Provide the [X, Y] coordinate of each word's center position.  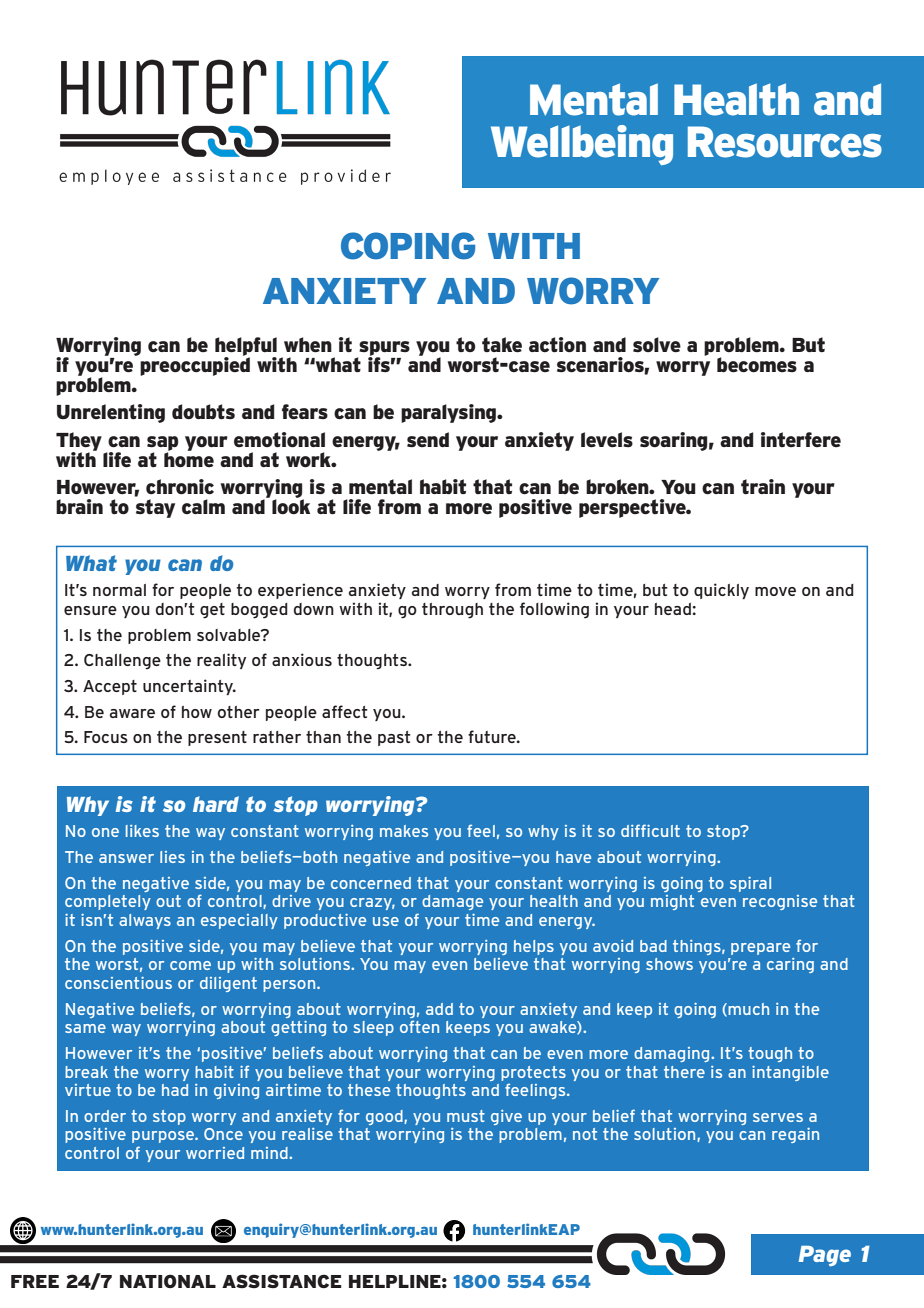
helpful [246, 347]
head [673, 609]
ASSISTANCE [282, 1281]
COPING [408, 246]
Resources [785, 142]
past [394, 738]
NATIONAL [168, 1281]
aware [132, 713]
